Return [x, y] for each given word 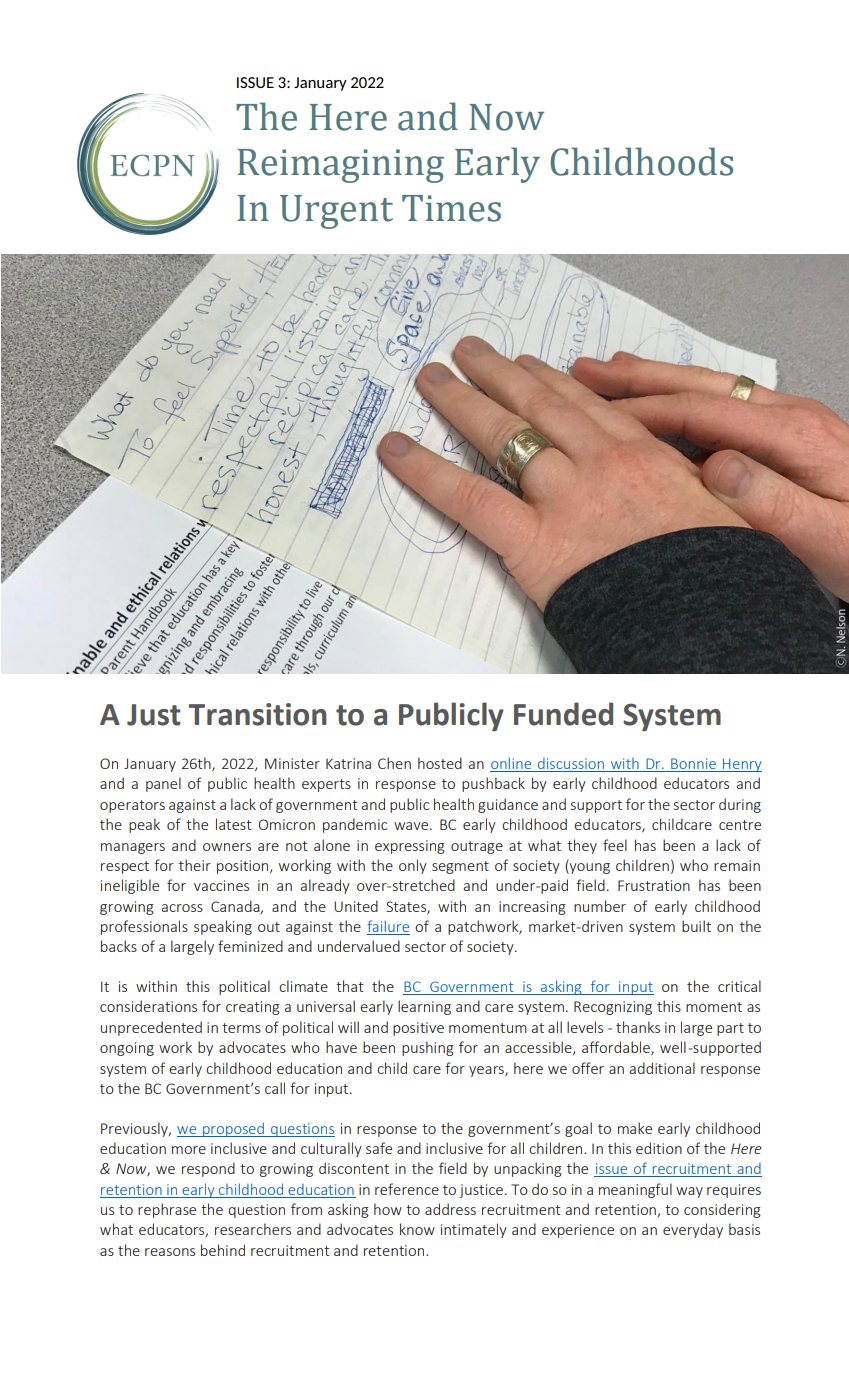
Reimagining [340, 166]
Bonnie [693, 765]
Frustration [654, 885]
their [195, 865]
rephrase [167, 1210]
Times [451, 208]
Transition [258, 714]
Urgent [336, 212]
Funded [563, 714]
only [413, 866]
